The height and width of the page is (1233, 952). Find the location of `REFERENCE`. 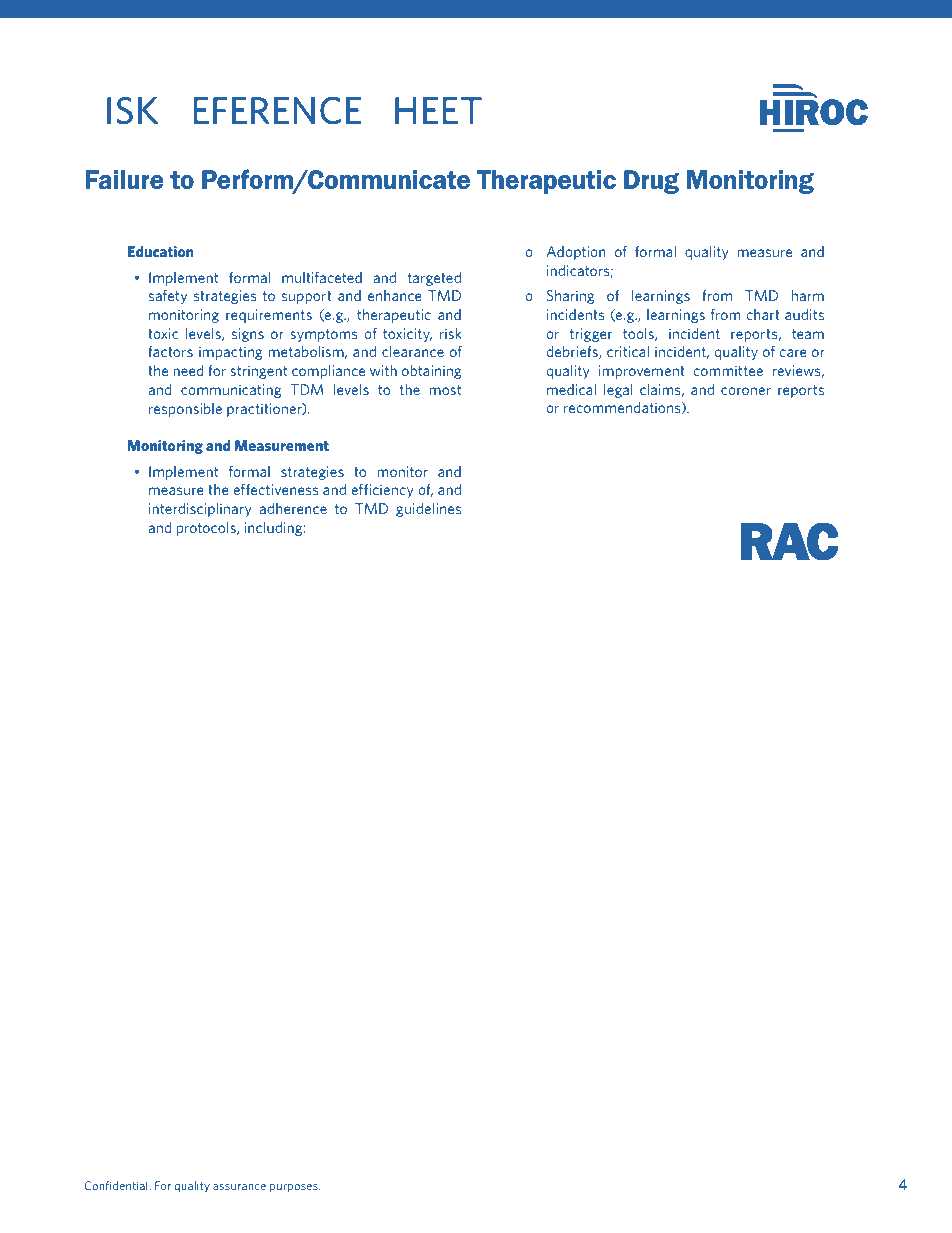

REFERENCE is located at coordinates (266, 110).
